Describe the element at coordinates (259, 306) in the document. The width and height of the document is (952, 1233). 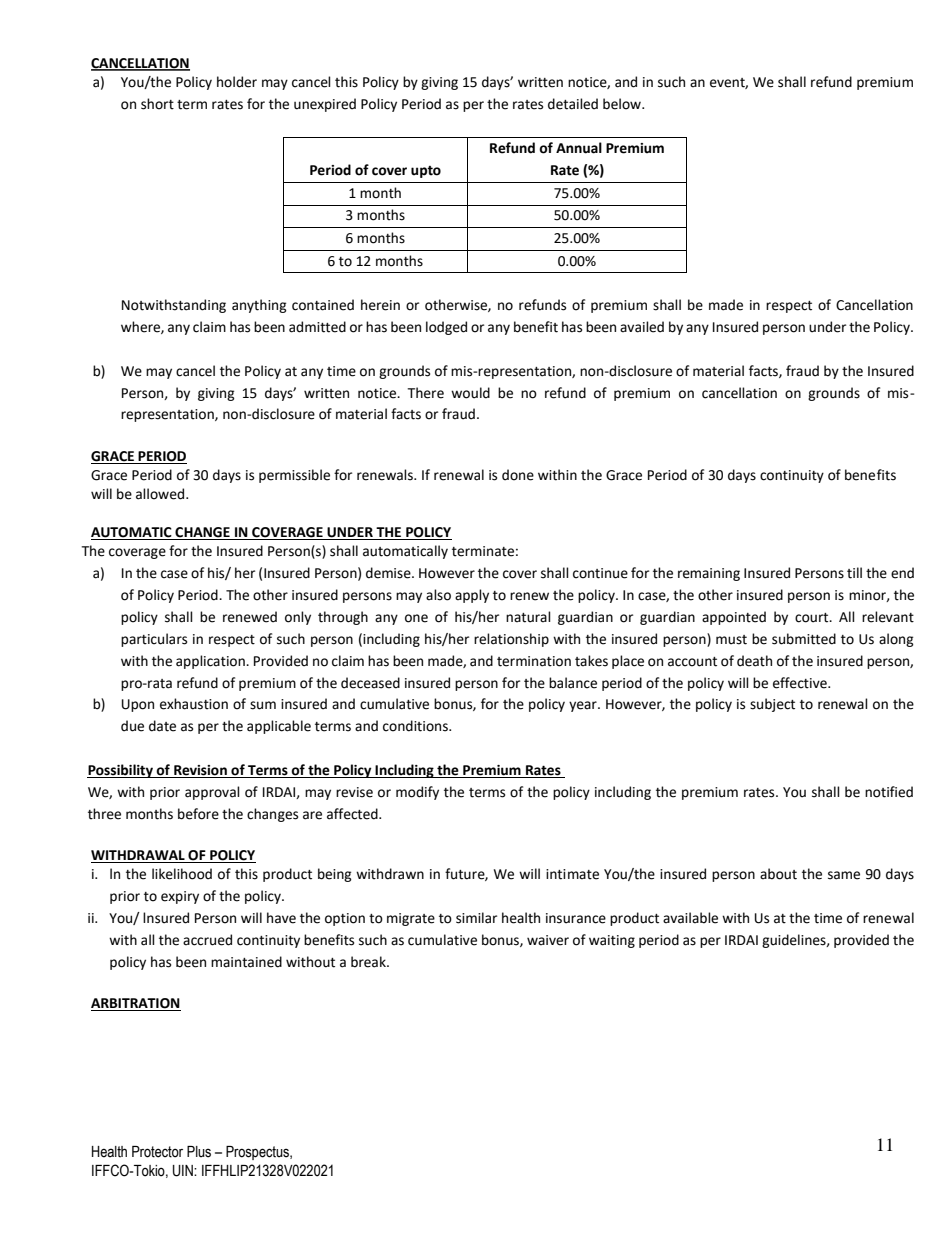
I see `anything` at that location.
